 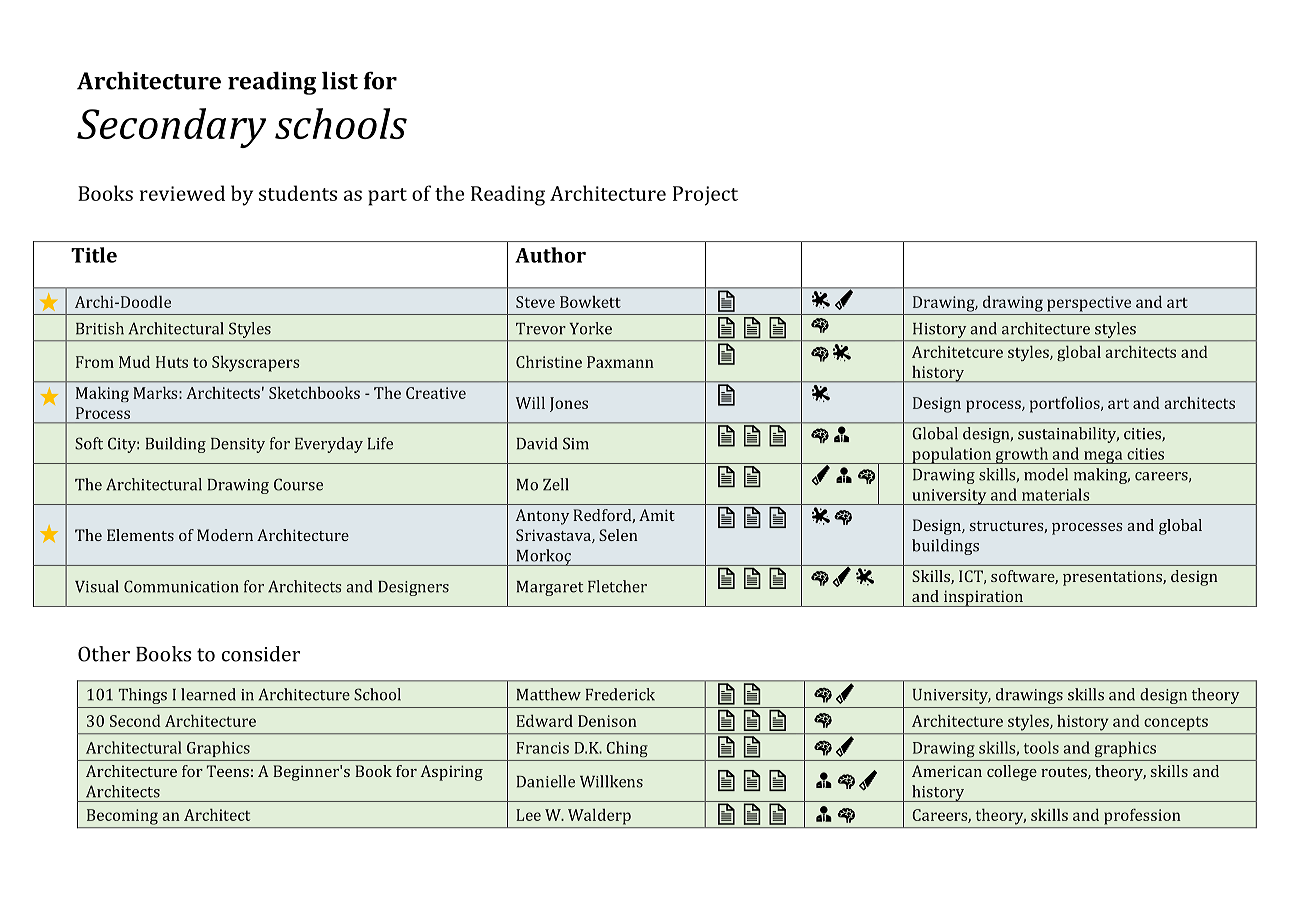 What do you see at coordinates (94, 255) in the screenshot?
I see `Title` at bounding box center [94, 255].
